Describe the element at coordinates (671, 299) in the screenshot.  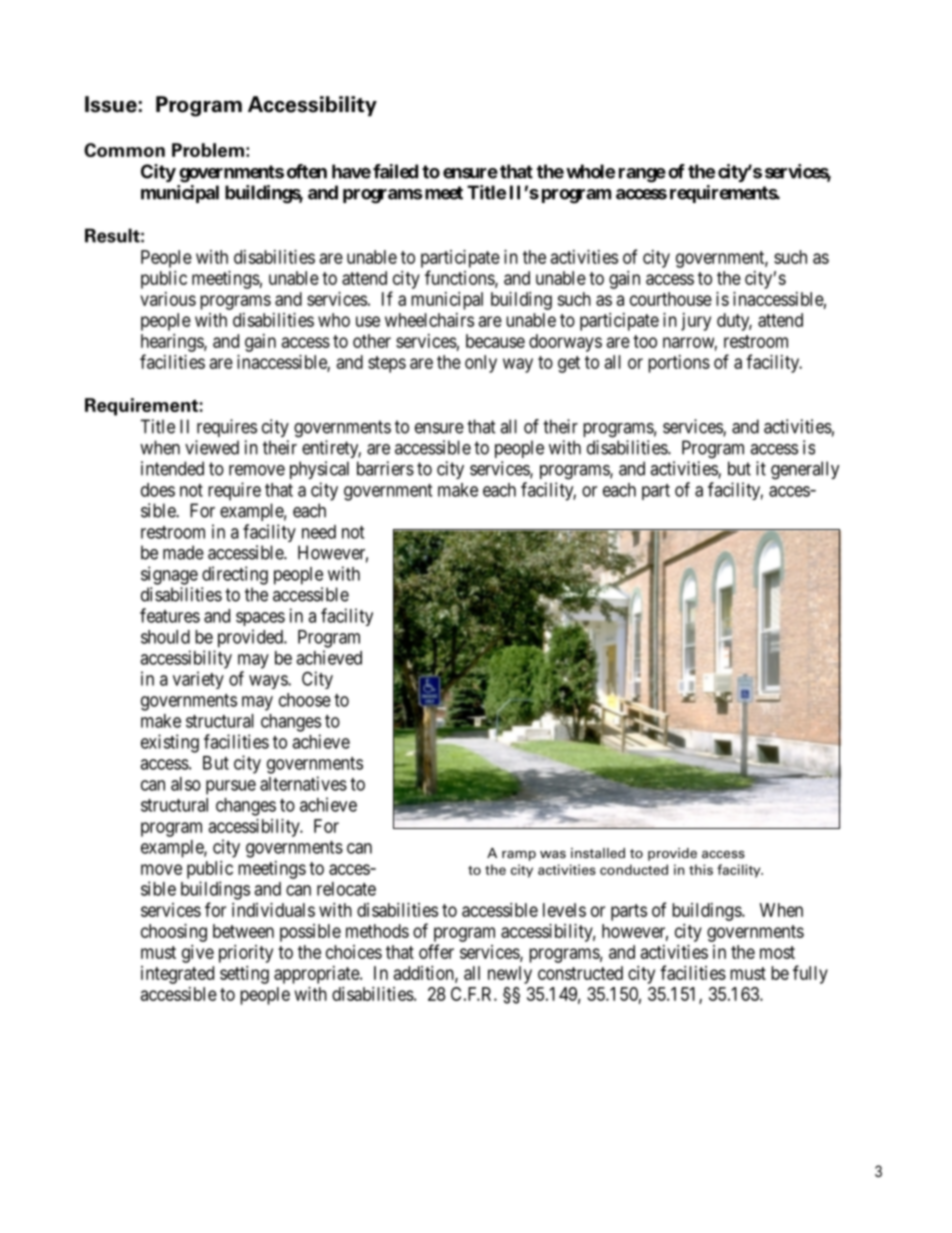
I see `courthouse` at that location.
